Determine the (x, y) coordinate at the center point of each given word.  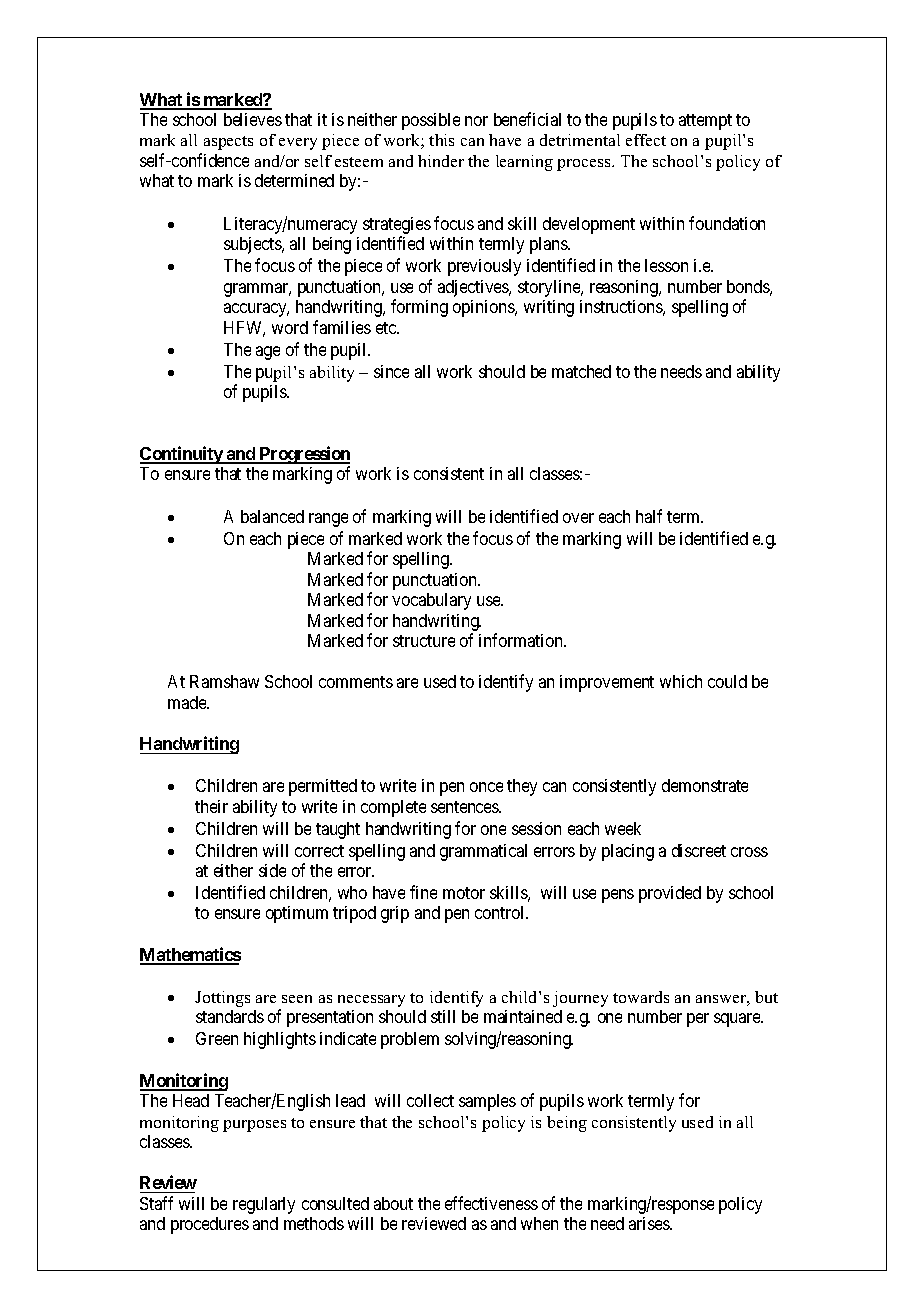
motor (464, 893)
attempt (705, 122)
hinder (441, 161)
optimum (297, 914)
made (188, 702)
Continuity (182, 455)
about (393, 1203)
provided (670, 894)
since (391, 371)
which (681, 681)
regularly (264, 1205)
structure (424, 641)
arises (650, 1223)
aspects (228, 143)
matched (581, 371)
